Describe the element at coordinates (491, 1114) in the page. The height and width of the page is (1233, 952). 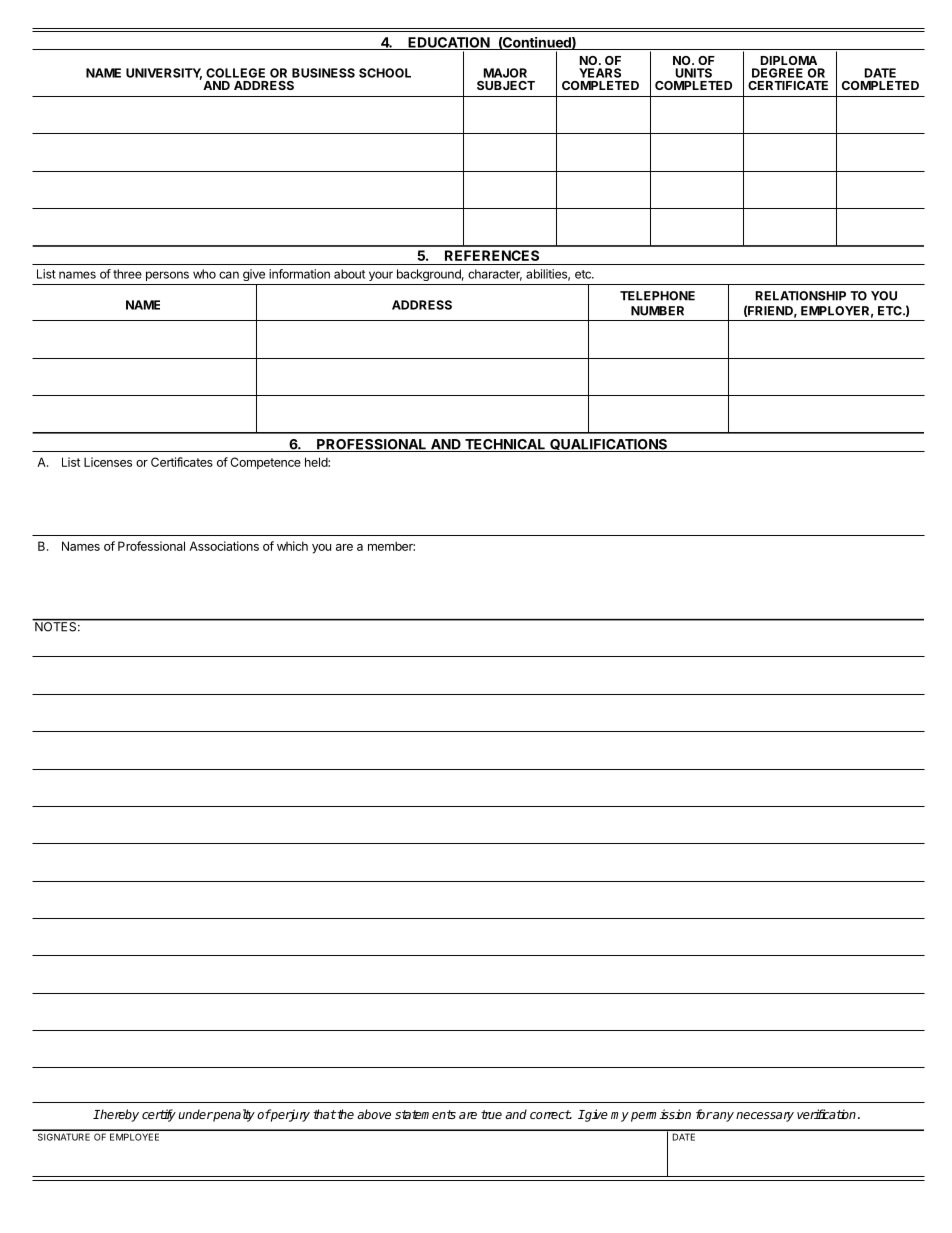
I see `true` at that location.
